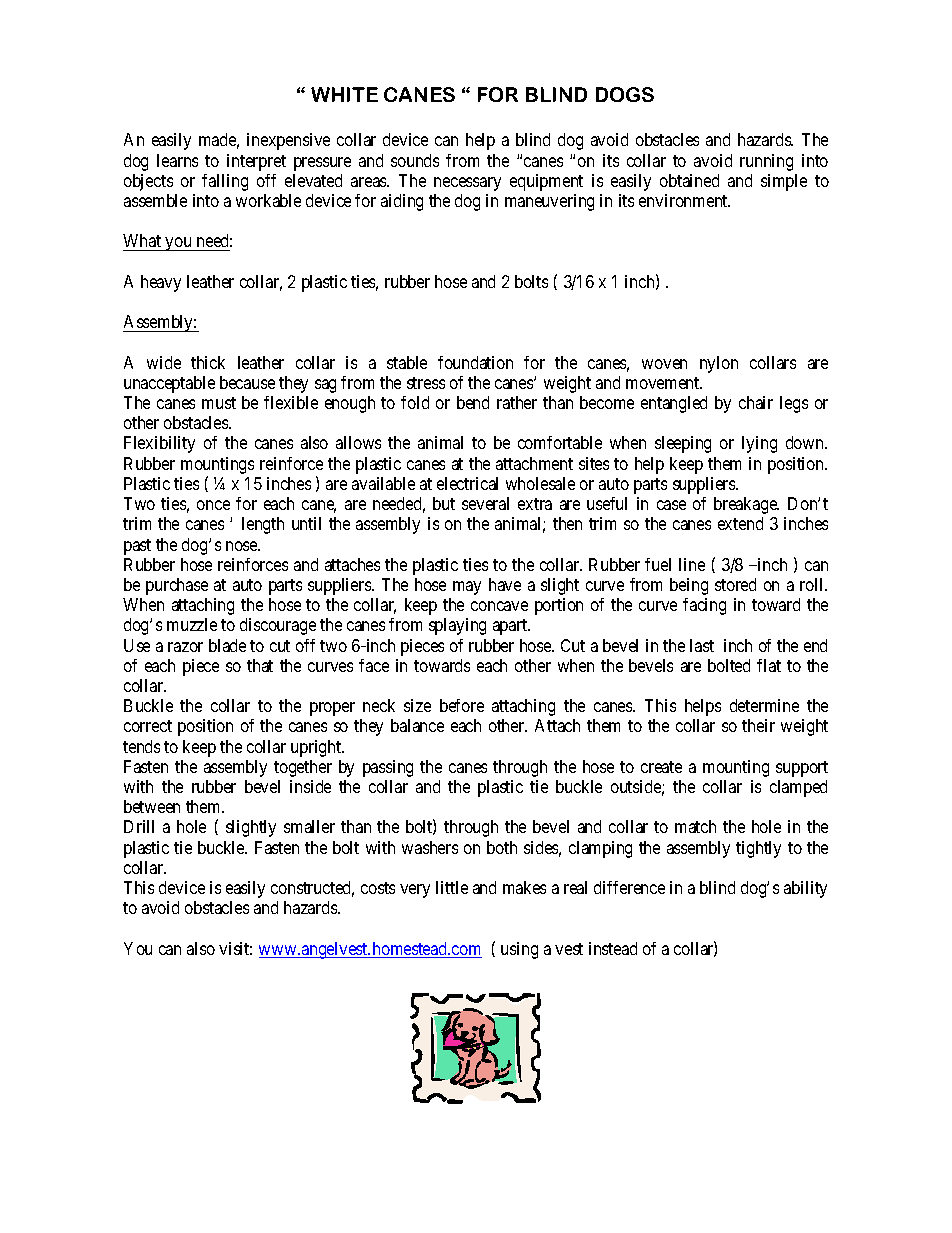 The image size is (952, 1233). What do you see at coordinates (415, 160) in the screenshot?
I see `sounds` at bounding box center [415, 160].
